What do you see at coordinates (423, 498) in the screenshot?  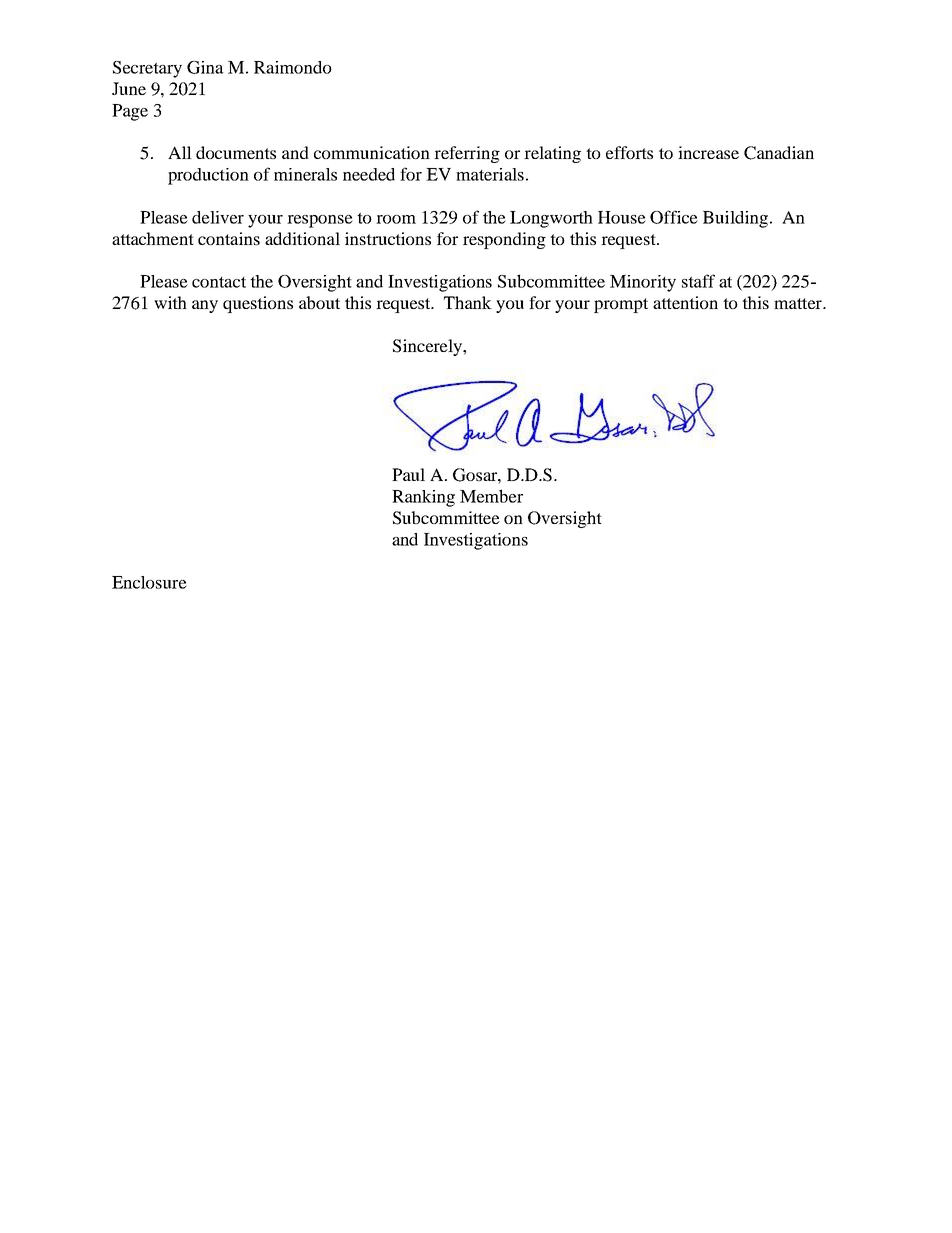 I see `Ranking` at bounding box center [423, 498].
